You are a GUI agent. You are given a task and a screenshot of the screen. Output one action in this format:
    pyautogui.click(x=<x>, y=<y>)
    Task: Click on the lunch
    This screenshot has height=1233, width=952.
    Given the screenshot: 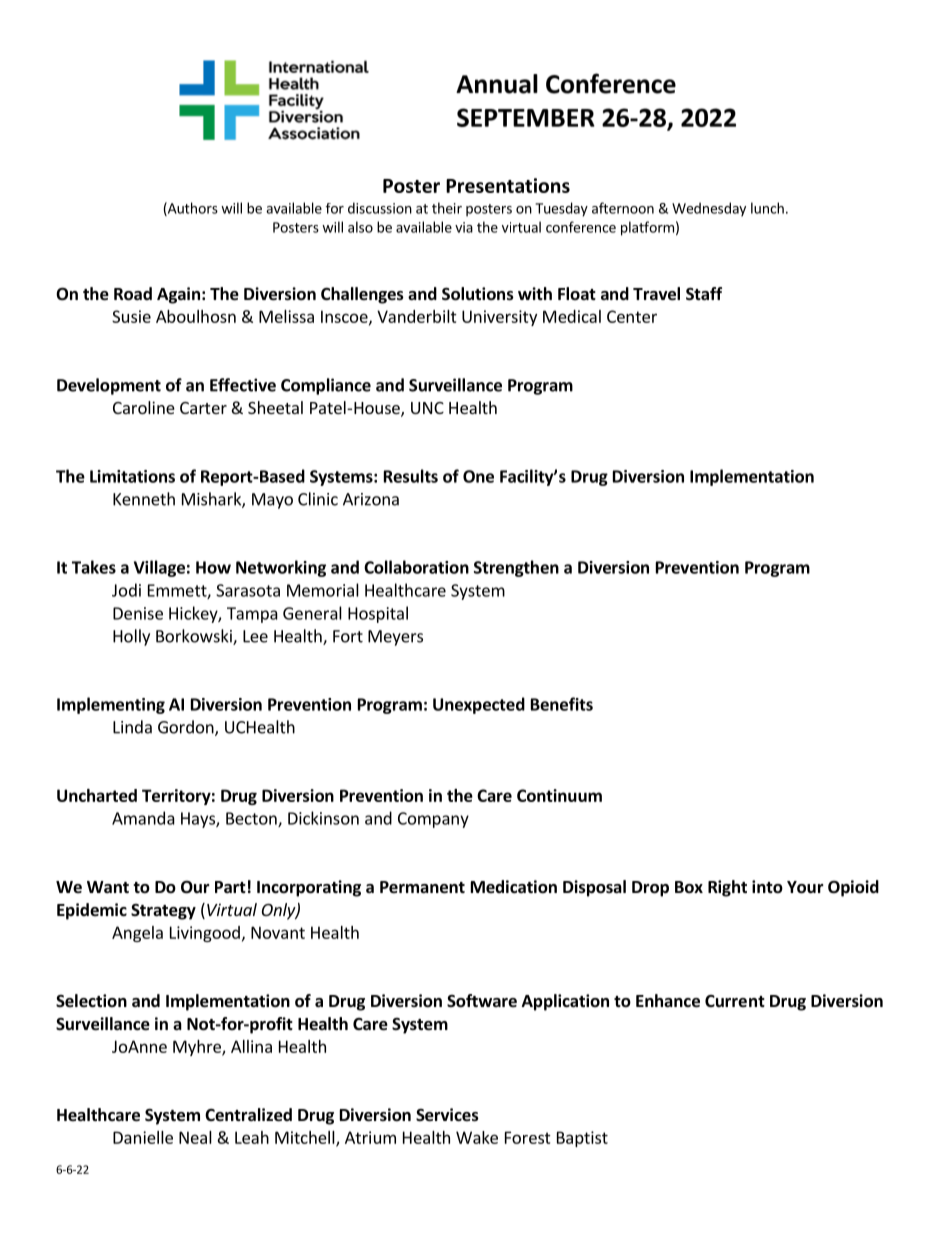 What is the action you would take?
    pyautogui.click(x=767, y=208)
